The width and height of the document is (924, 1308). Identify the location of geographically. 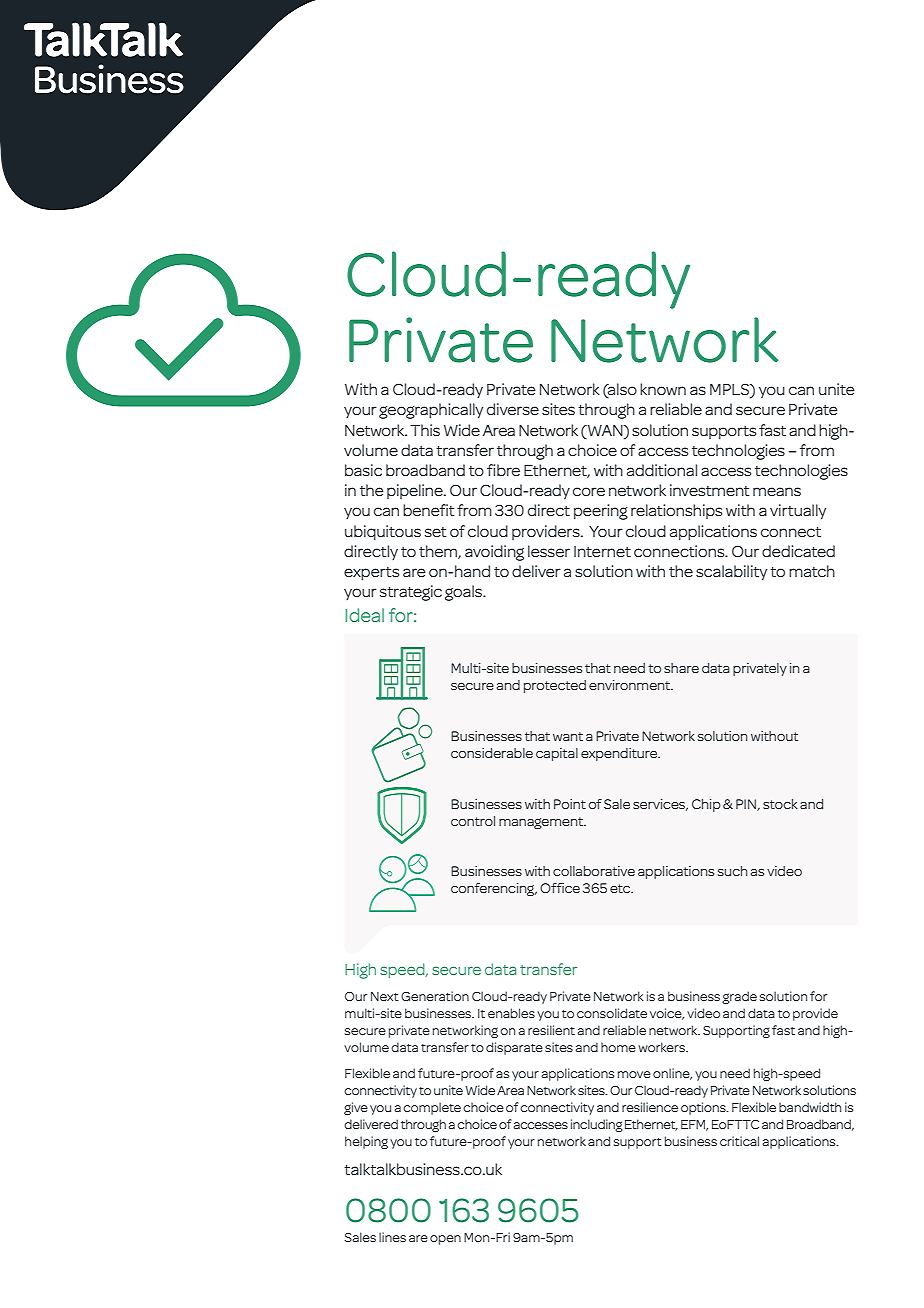
(431, 411).
